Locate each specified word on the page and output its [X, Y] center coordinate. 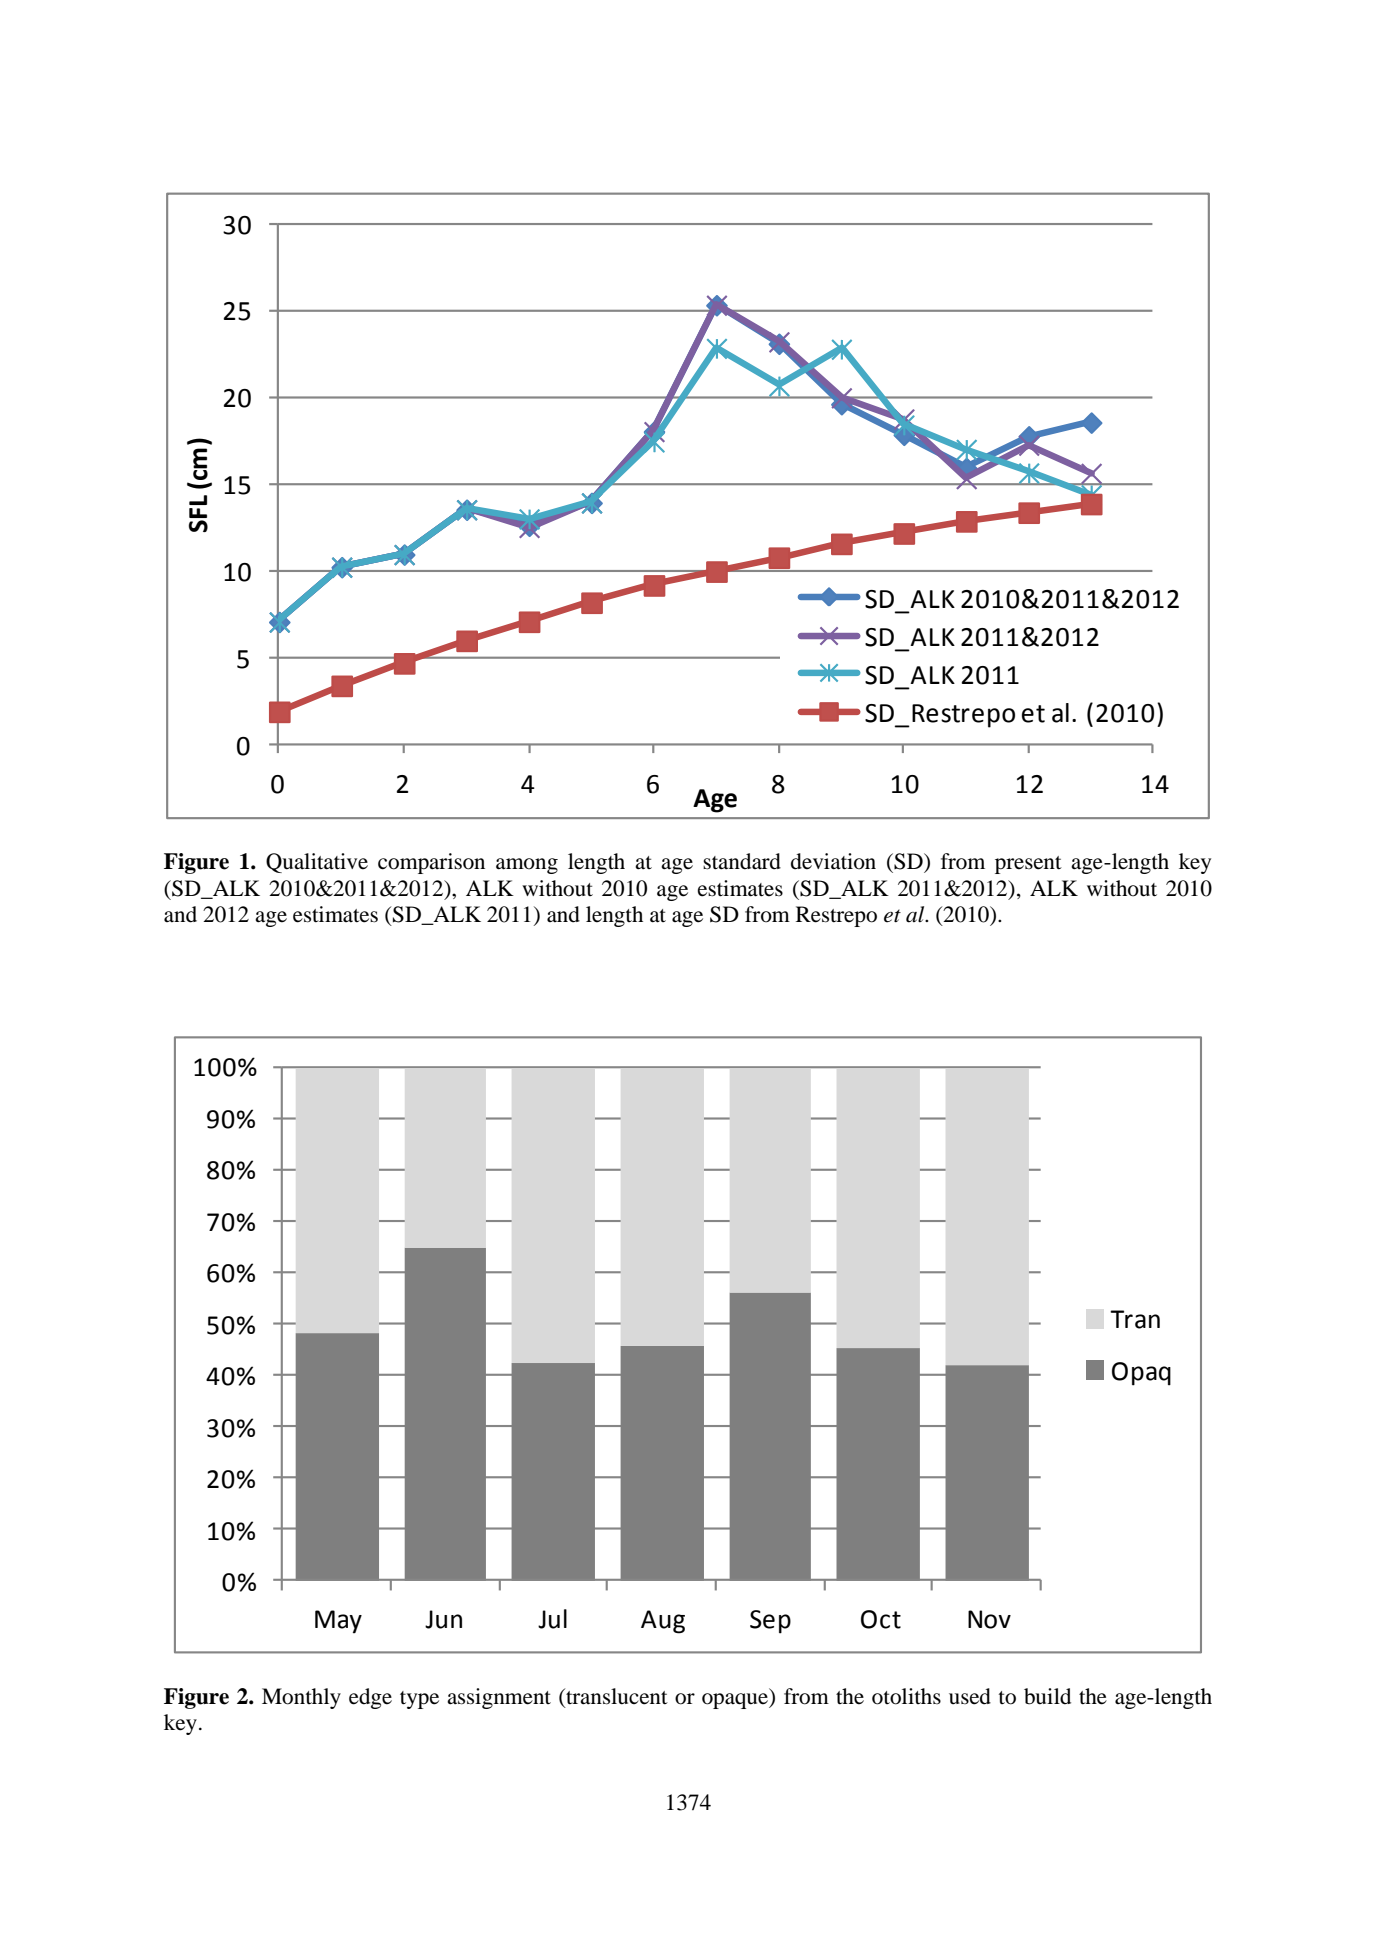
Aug [663, 1622]
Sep [770, 1622]
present [1028, 865]
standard [742, 861]
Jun [443, 1619]
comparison [431, 863]
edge [370, 1698]
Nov [989, 1619]
